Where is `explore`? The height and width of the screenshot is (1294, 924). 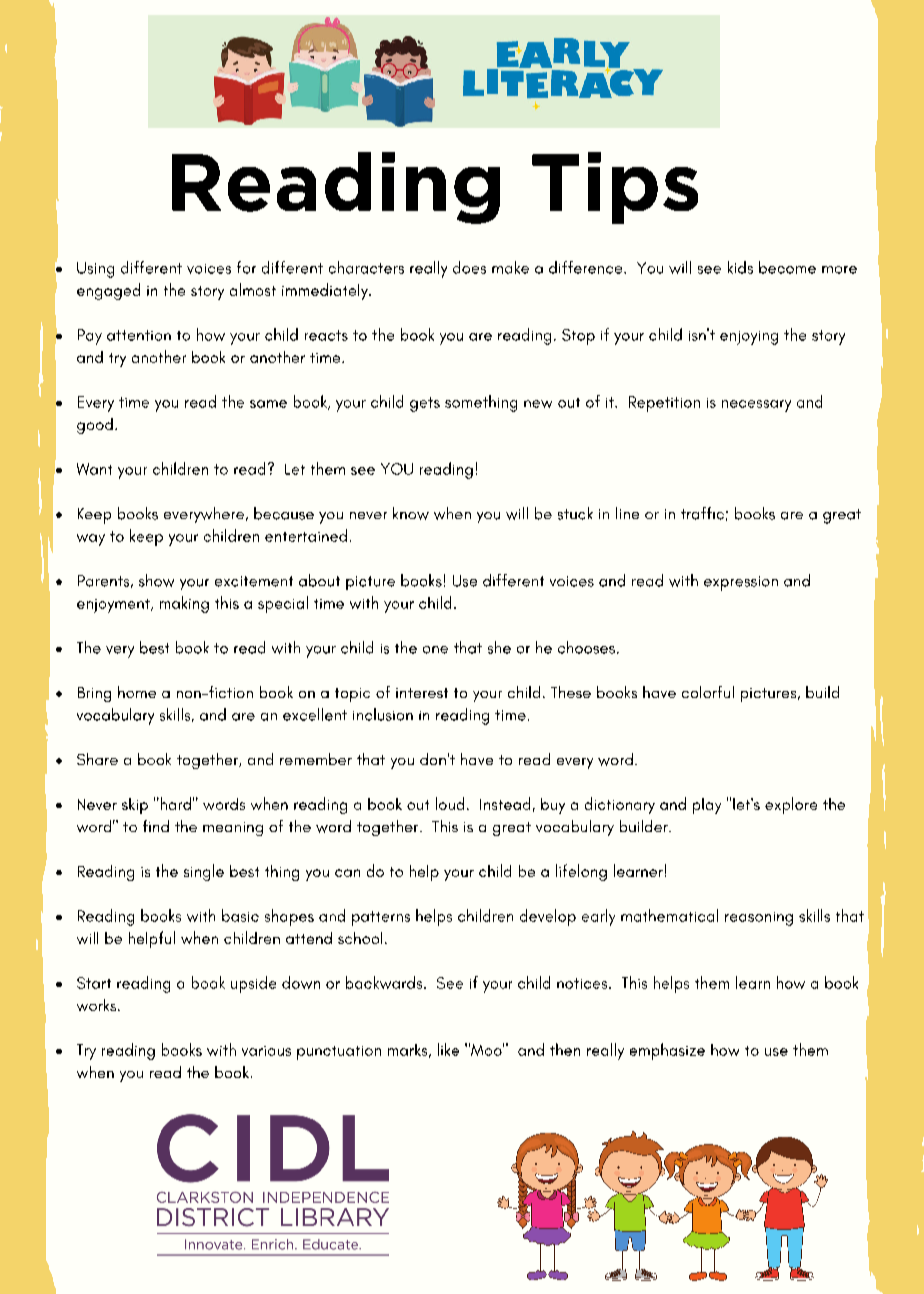 explore is located at coordinates (791, 805).
